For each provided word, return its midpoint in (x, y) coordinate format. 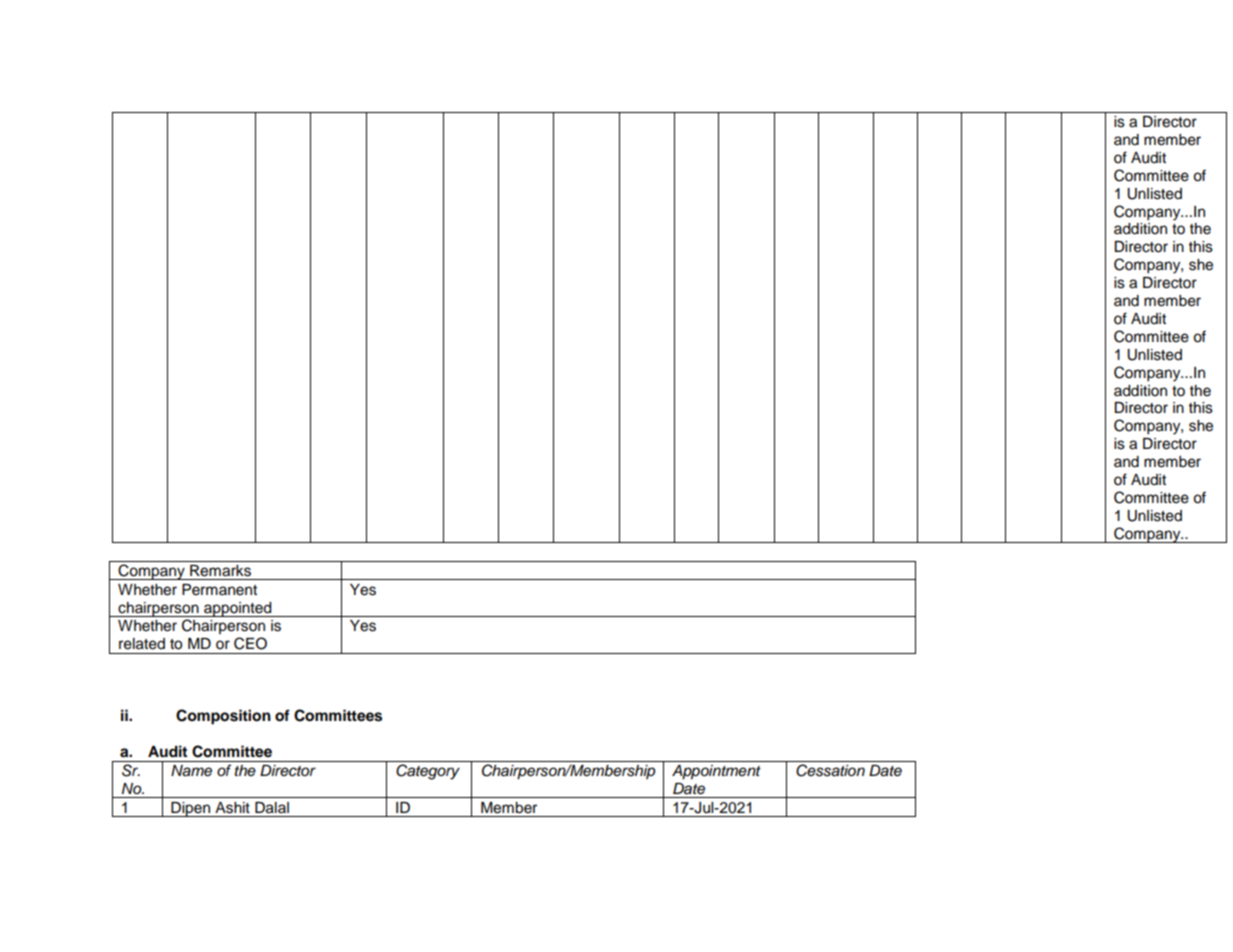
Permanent (219, 590)
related (142, 644)
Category (428, 772)
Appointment (716, 772)
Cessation (830, 770)
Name (191, 771)
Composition (223, 717)
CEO (250, 643)
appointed (238, 609)
